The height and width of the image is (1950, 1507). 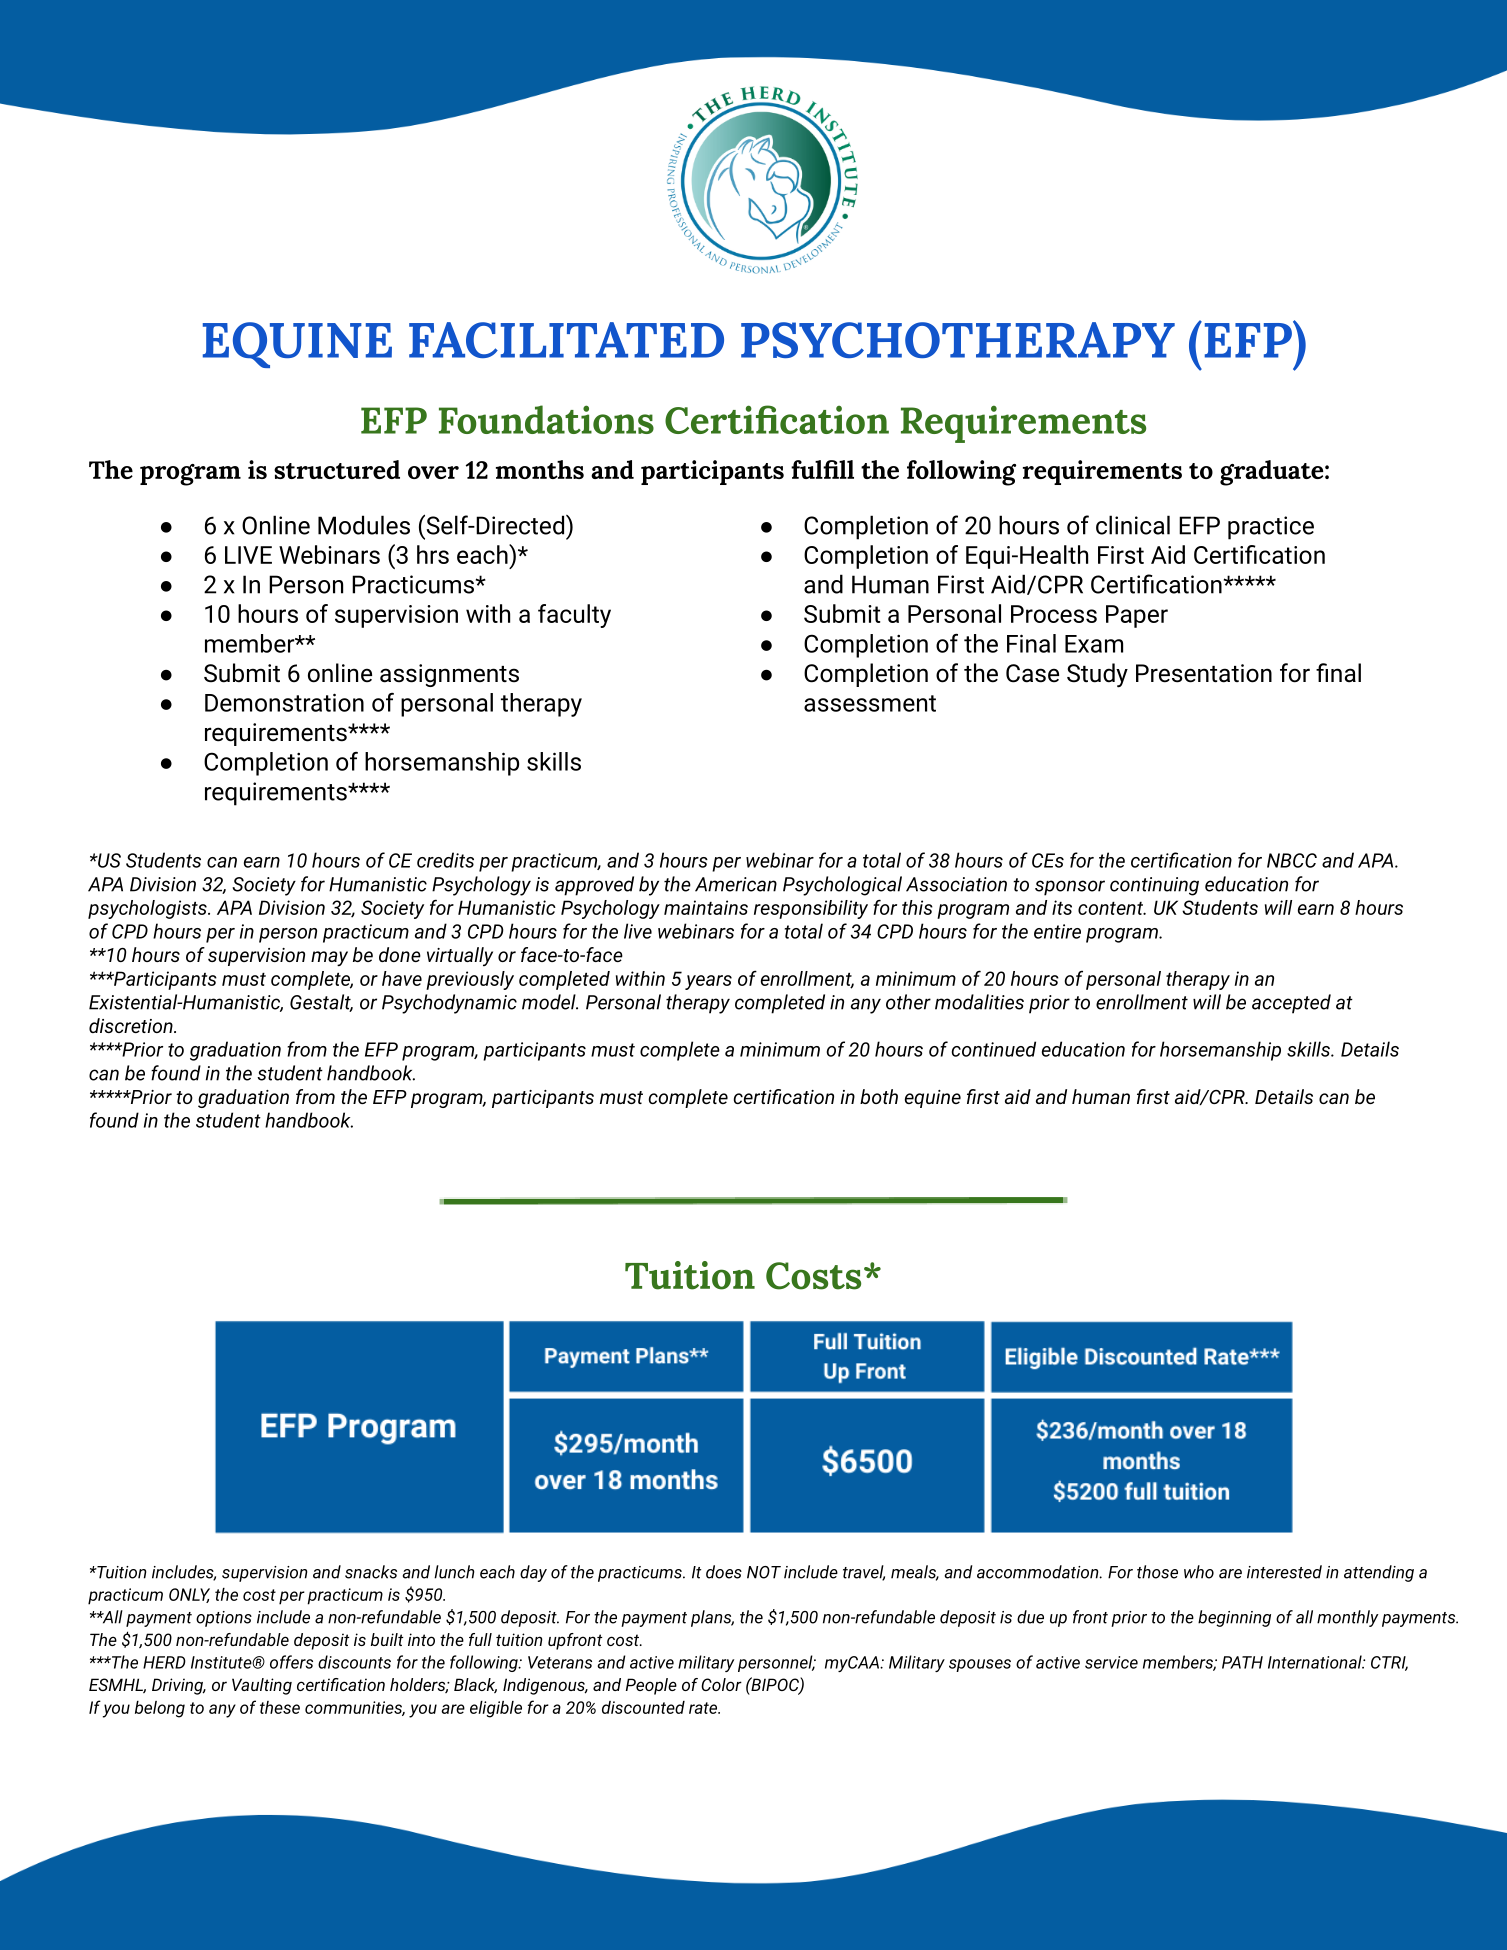 What do you see at coordinates (337, 469) in the image?
I see `structured` at bounding box center [337, 469].
